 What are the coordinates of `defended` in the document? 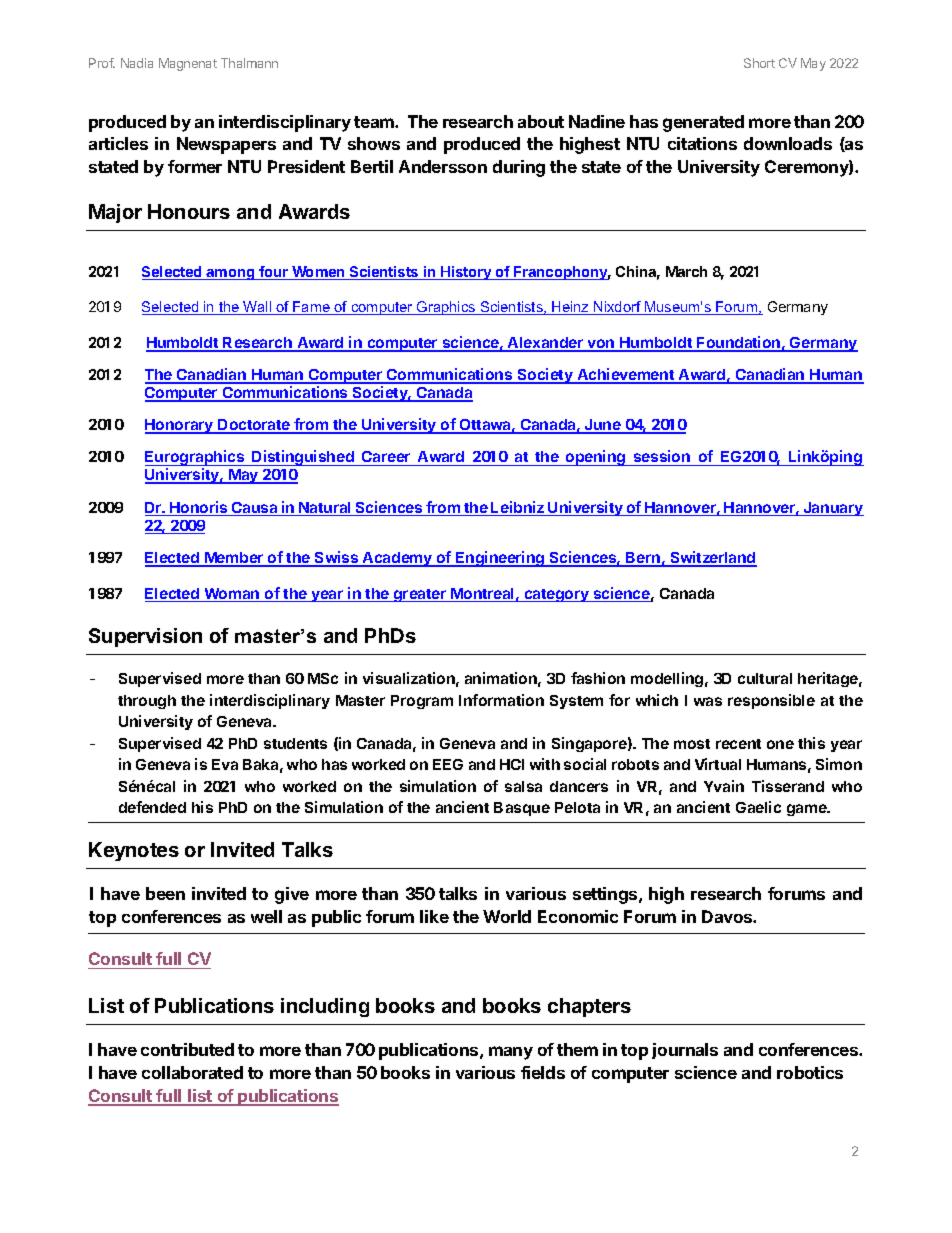 It's located at (152, 807).
